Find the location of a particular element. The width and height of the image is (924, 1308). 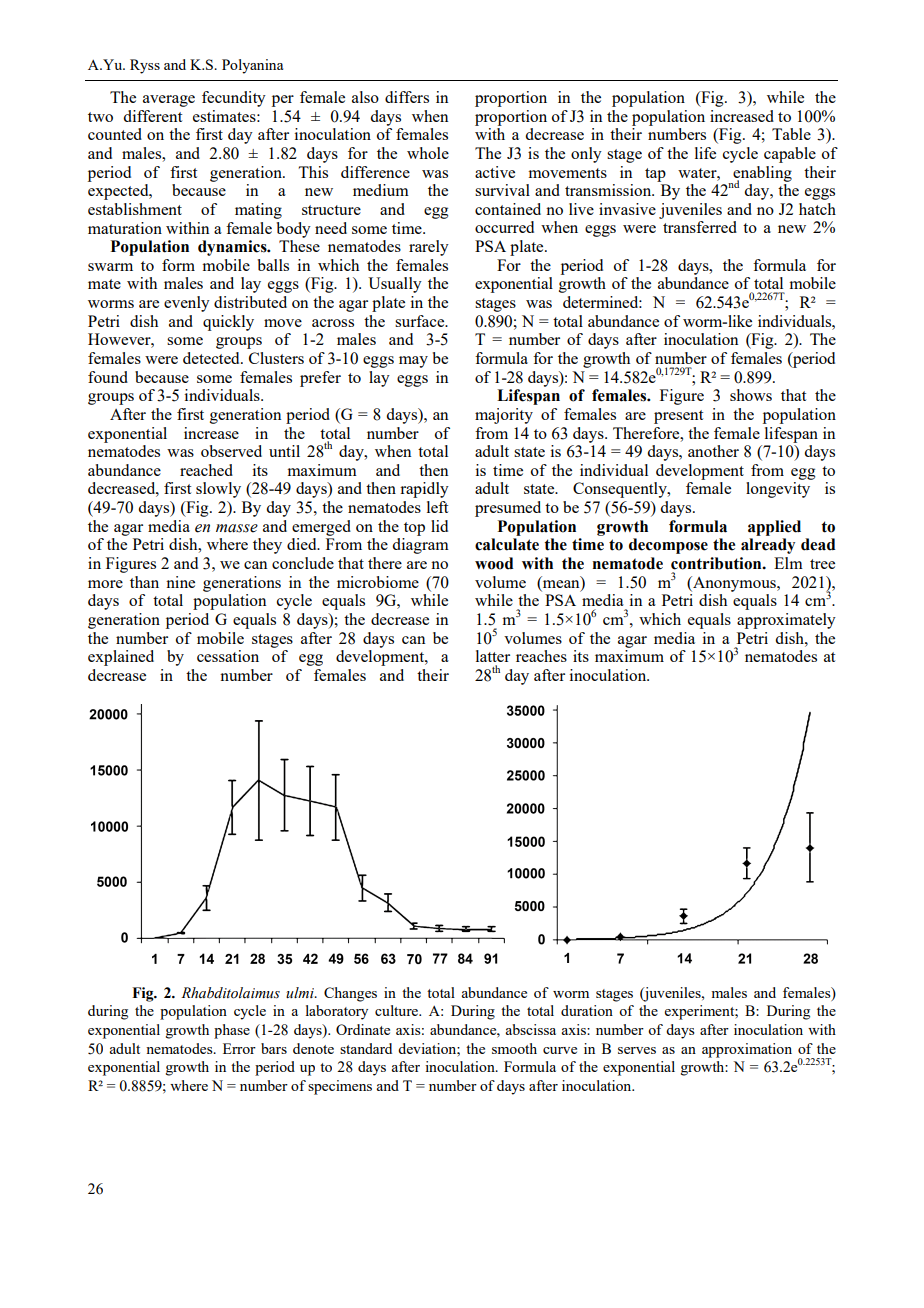

approximation is located at coordinates (747, 1050).
